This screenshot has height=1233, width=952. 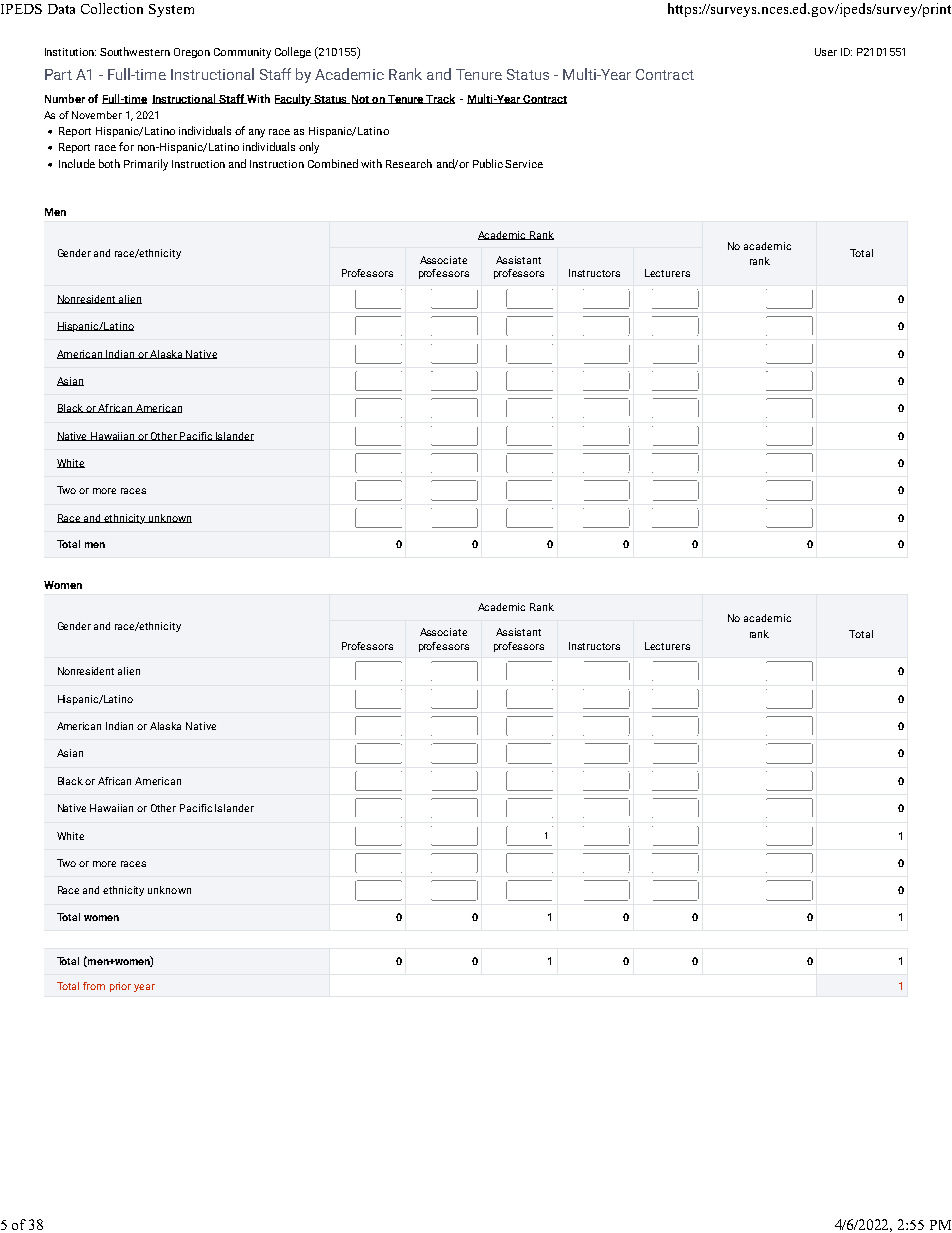 I want to click on User, so click(x=826, y=52).
